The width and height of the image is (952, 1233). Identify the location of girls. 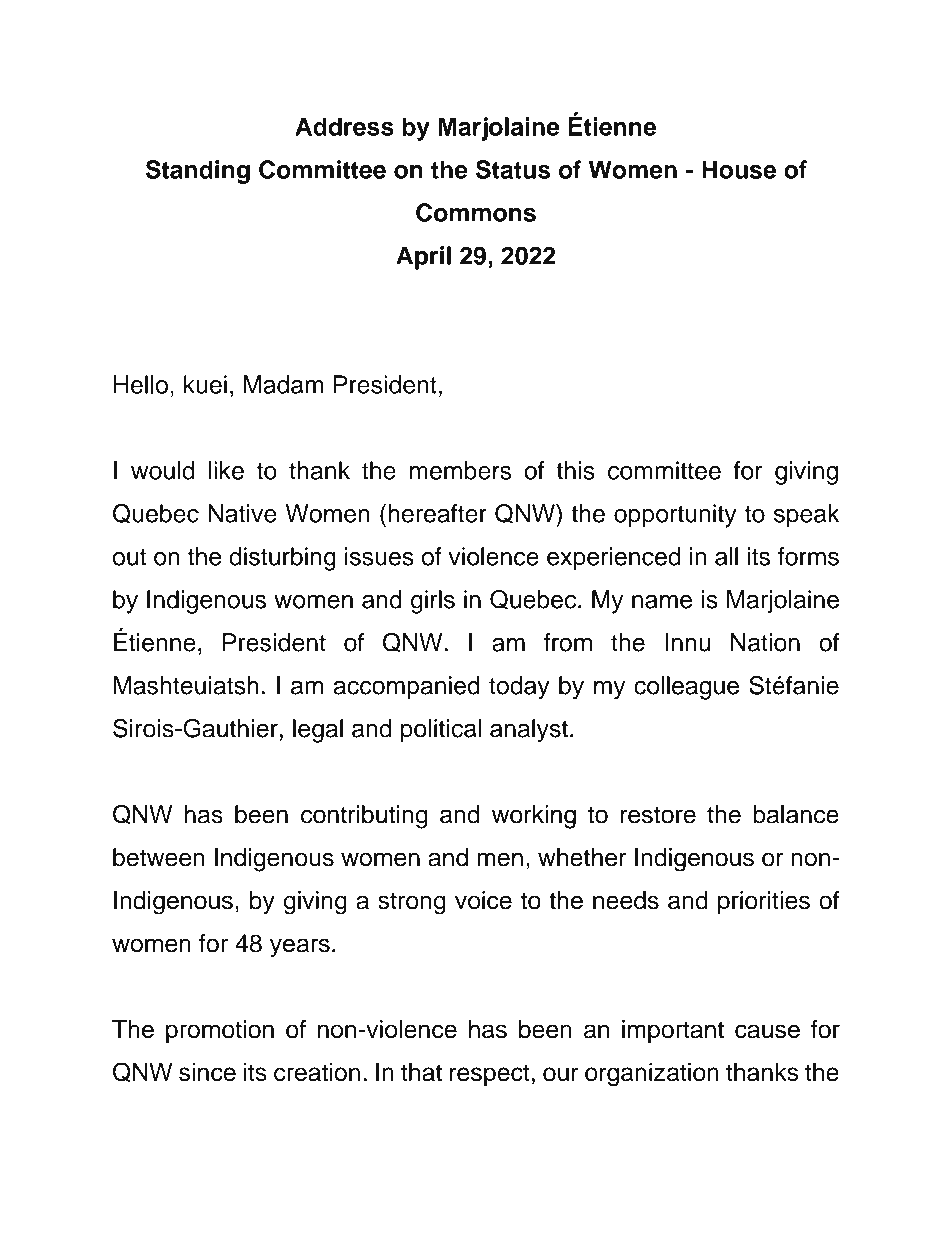
(433, 602).
